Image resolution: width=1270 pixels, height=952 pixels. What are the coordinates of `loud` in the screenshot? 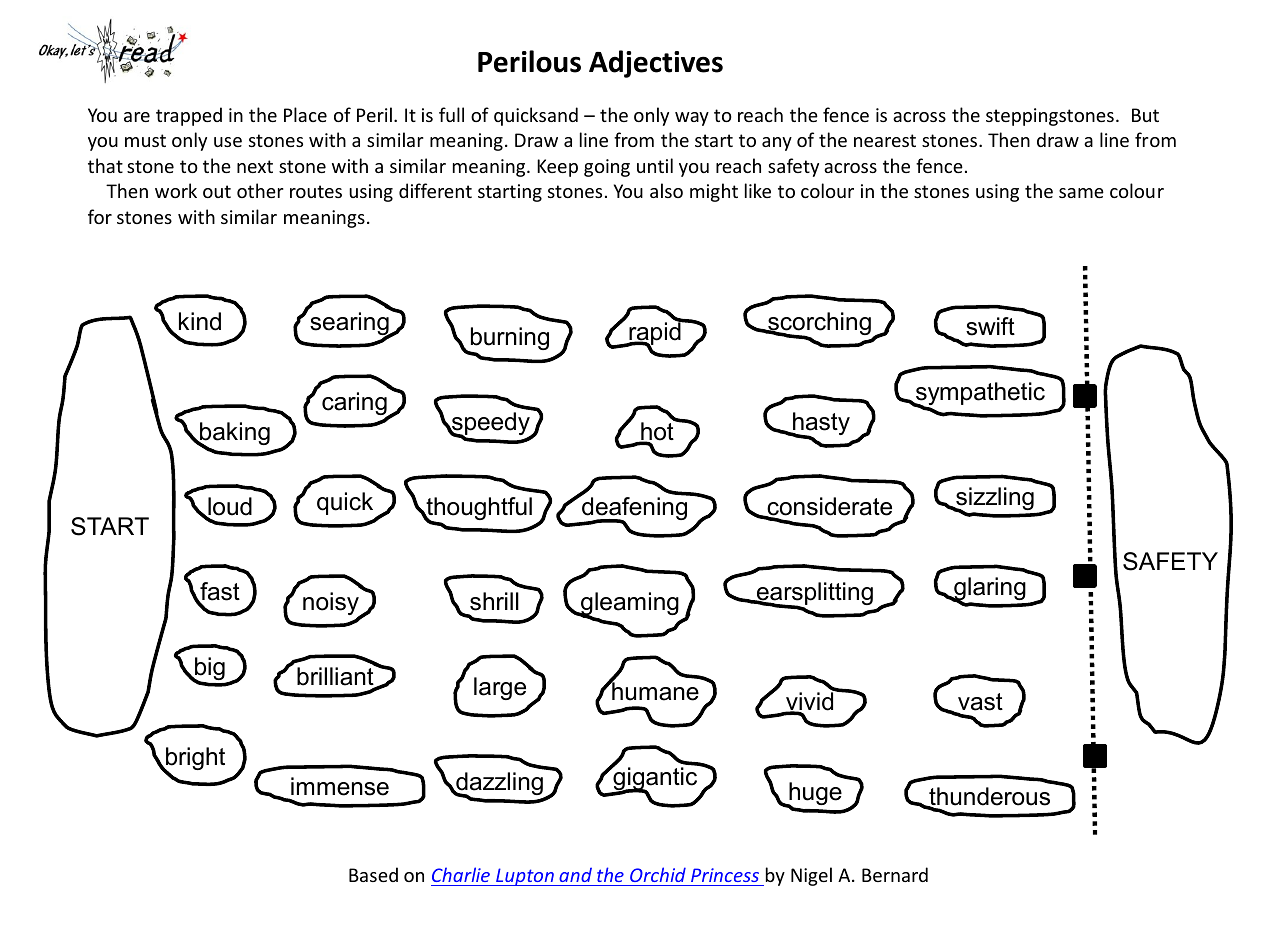 It's located at (229, 507).
